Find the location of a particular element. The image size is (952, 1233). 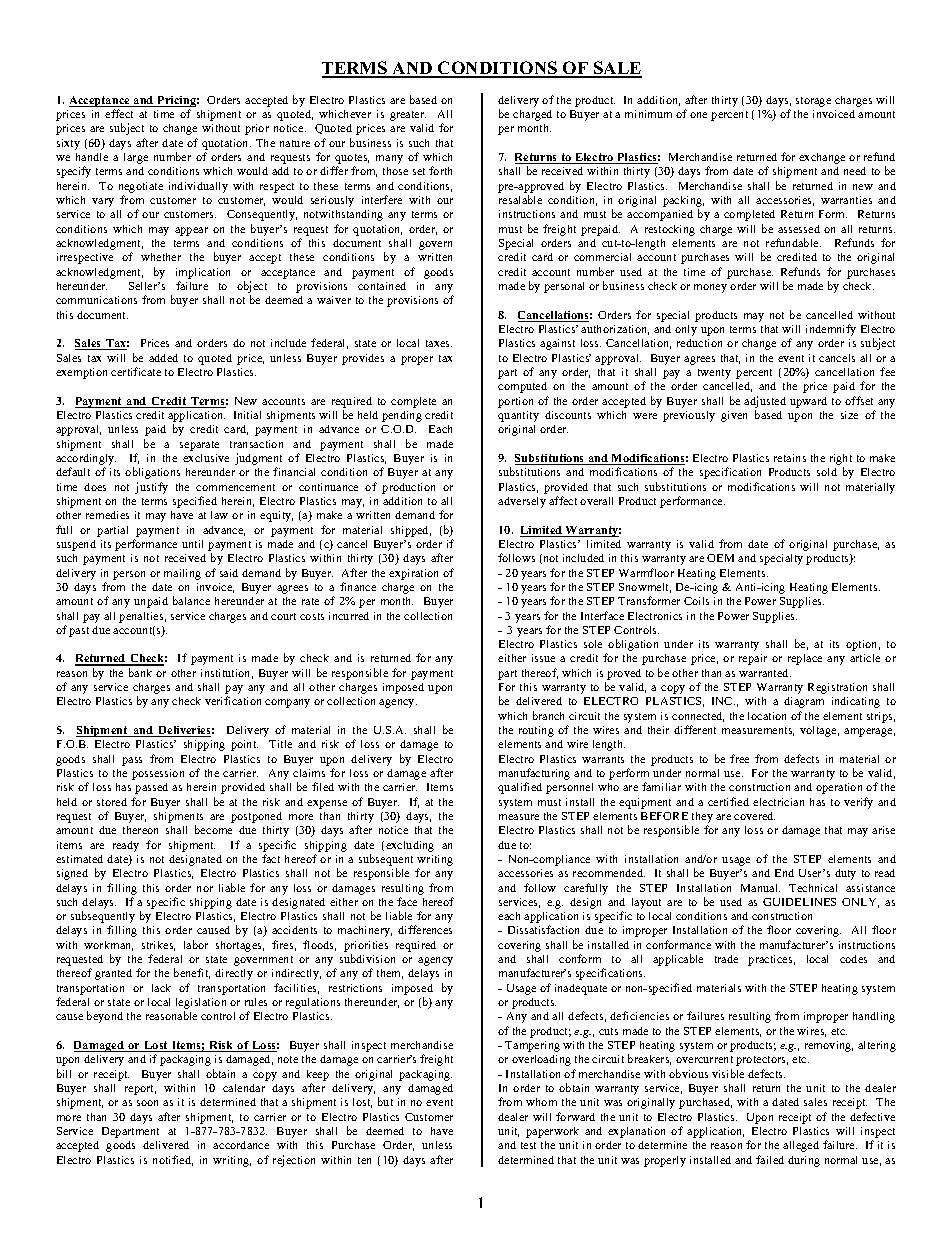

thereon is located at coordinates (140, 830).
